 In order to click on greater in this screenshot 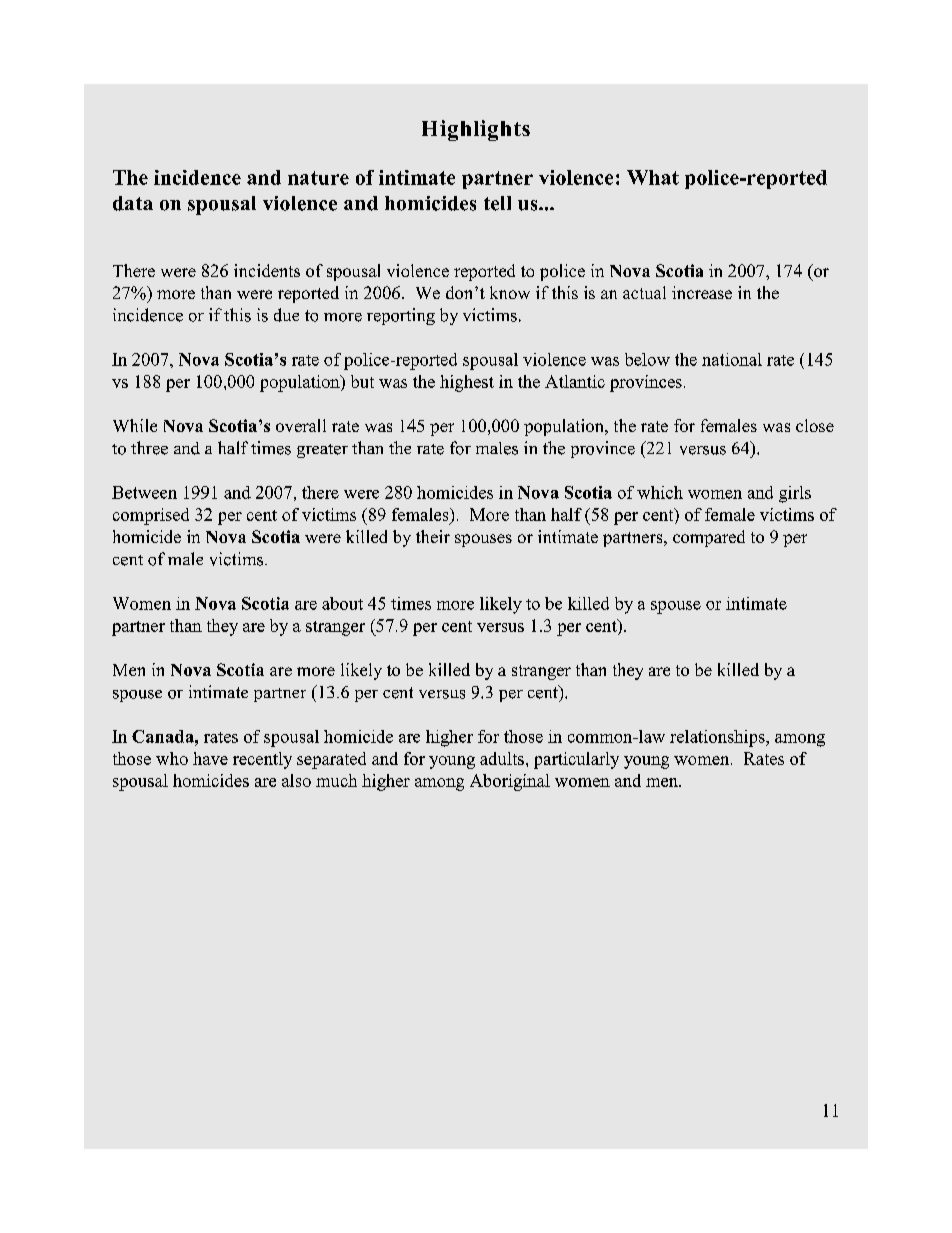, I will do `click(322, 451)`.
